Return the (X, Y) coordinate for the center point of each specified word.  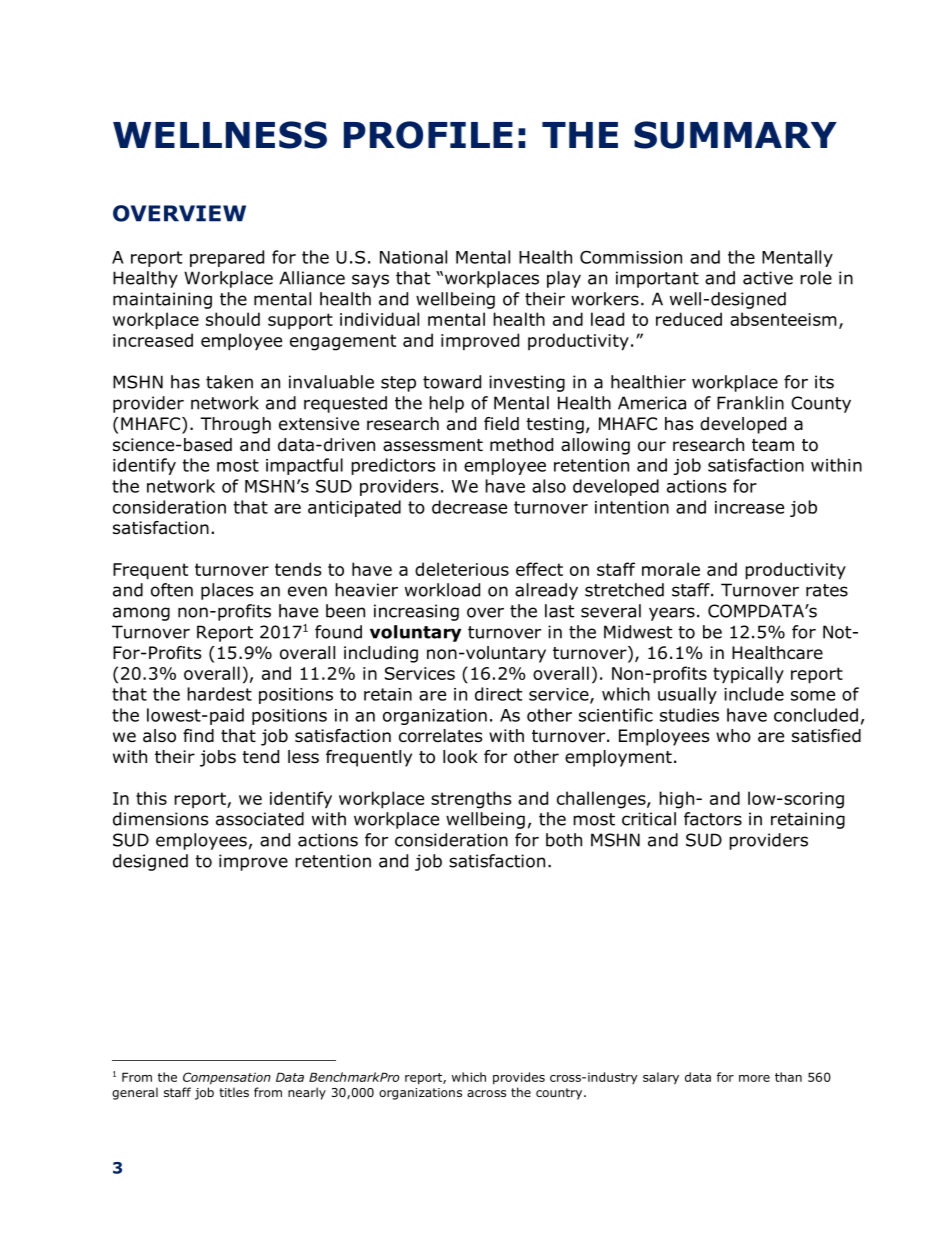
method (521, 445)
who (733, 736)
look (460, 757)
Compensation (227, 1078)
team (773, 445)
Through (235, 425)
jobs (218, 758)
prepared (227, 258)
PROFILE (428, 135)
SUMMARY (735, 135)
